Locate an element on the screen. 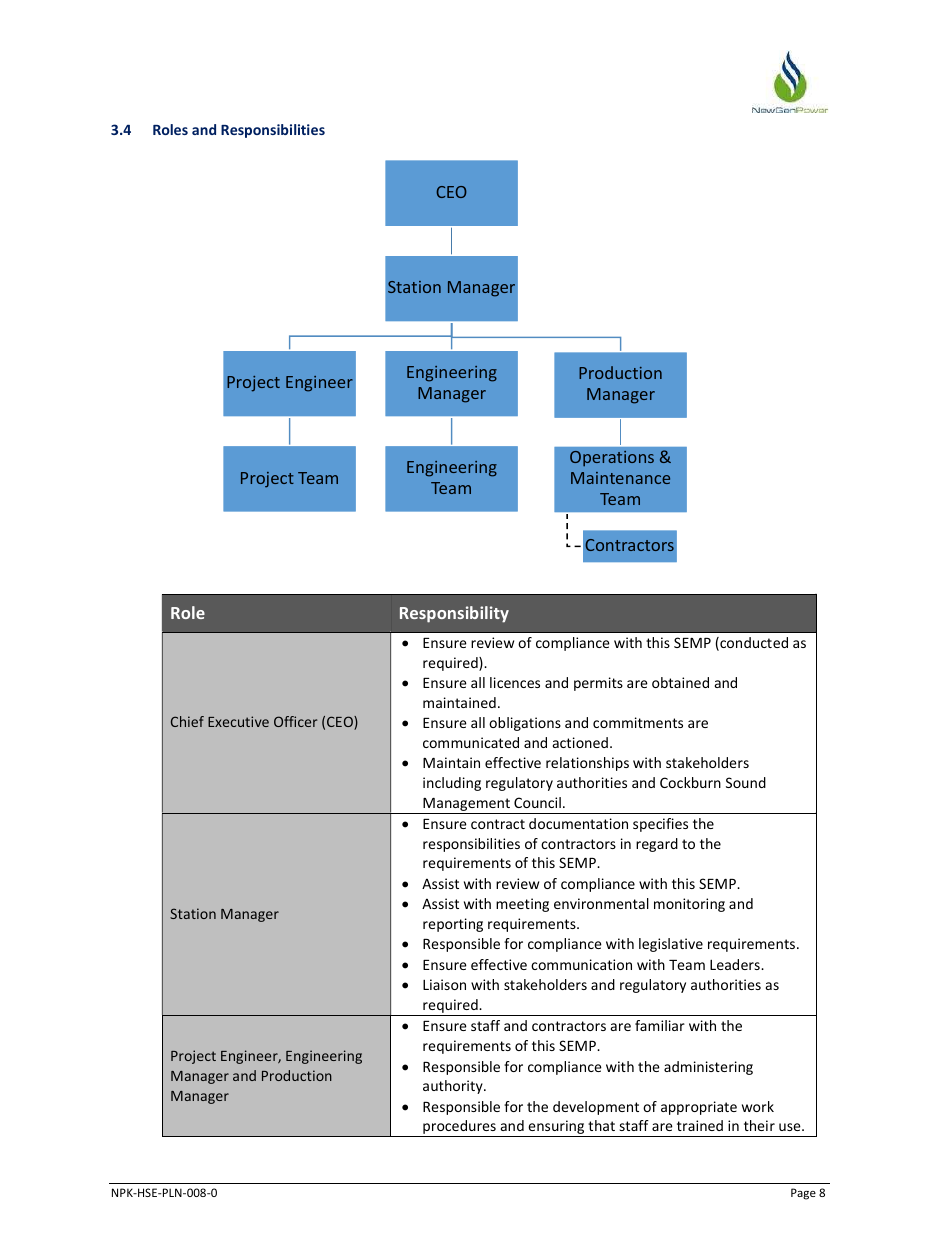 The height and width of the screenshot is (1233, 952). procedures is located at coordinates (459, 1128).
